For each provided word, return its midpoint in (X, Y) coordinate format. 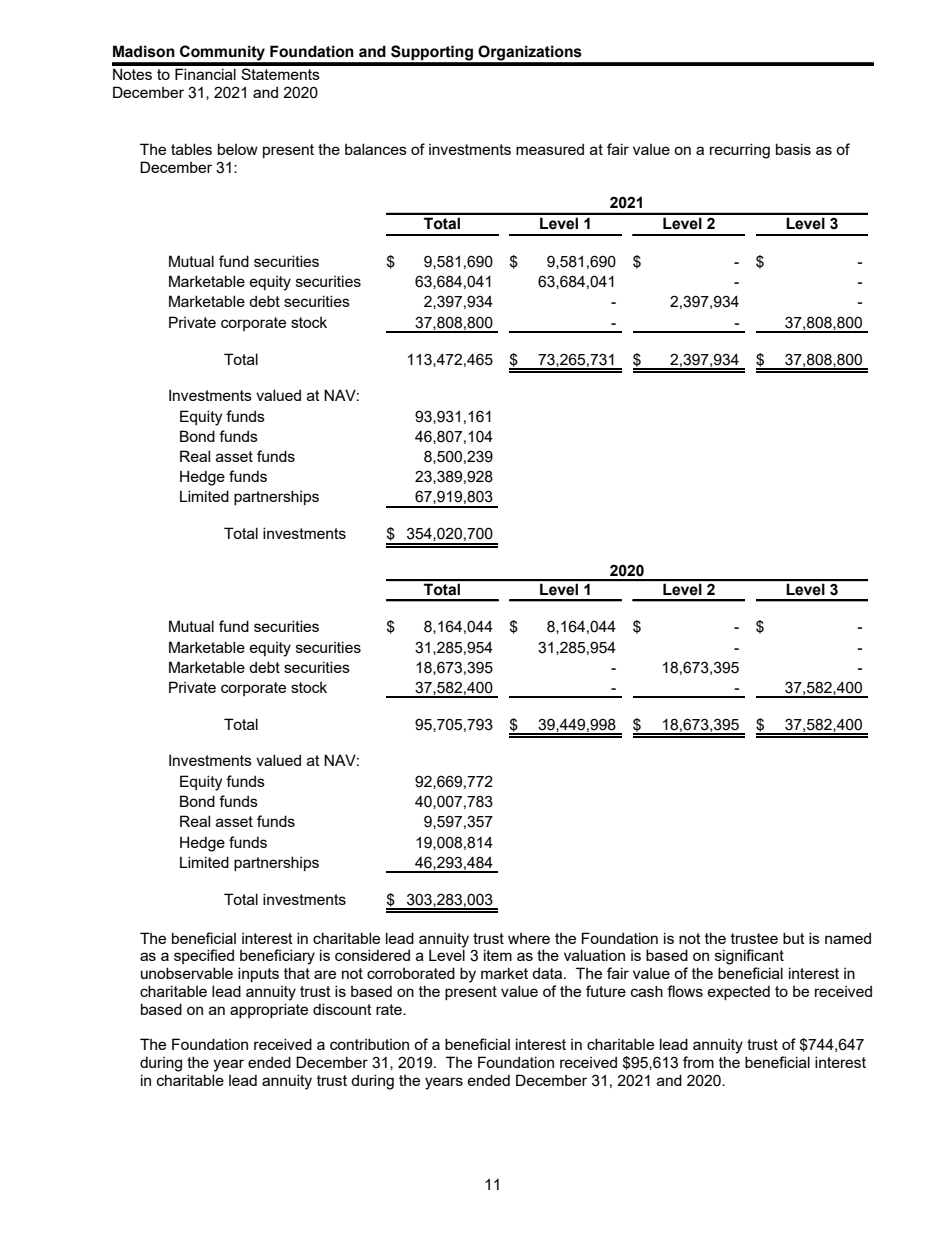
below (238, 149)
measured (550, 149)
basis (793, 149)
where (529, 938)
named (848, 938)
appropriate (269, 1010)
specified (204, 956)
